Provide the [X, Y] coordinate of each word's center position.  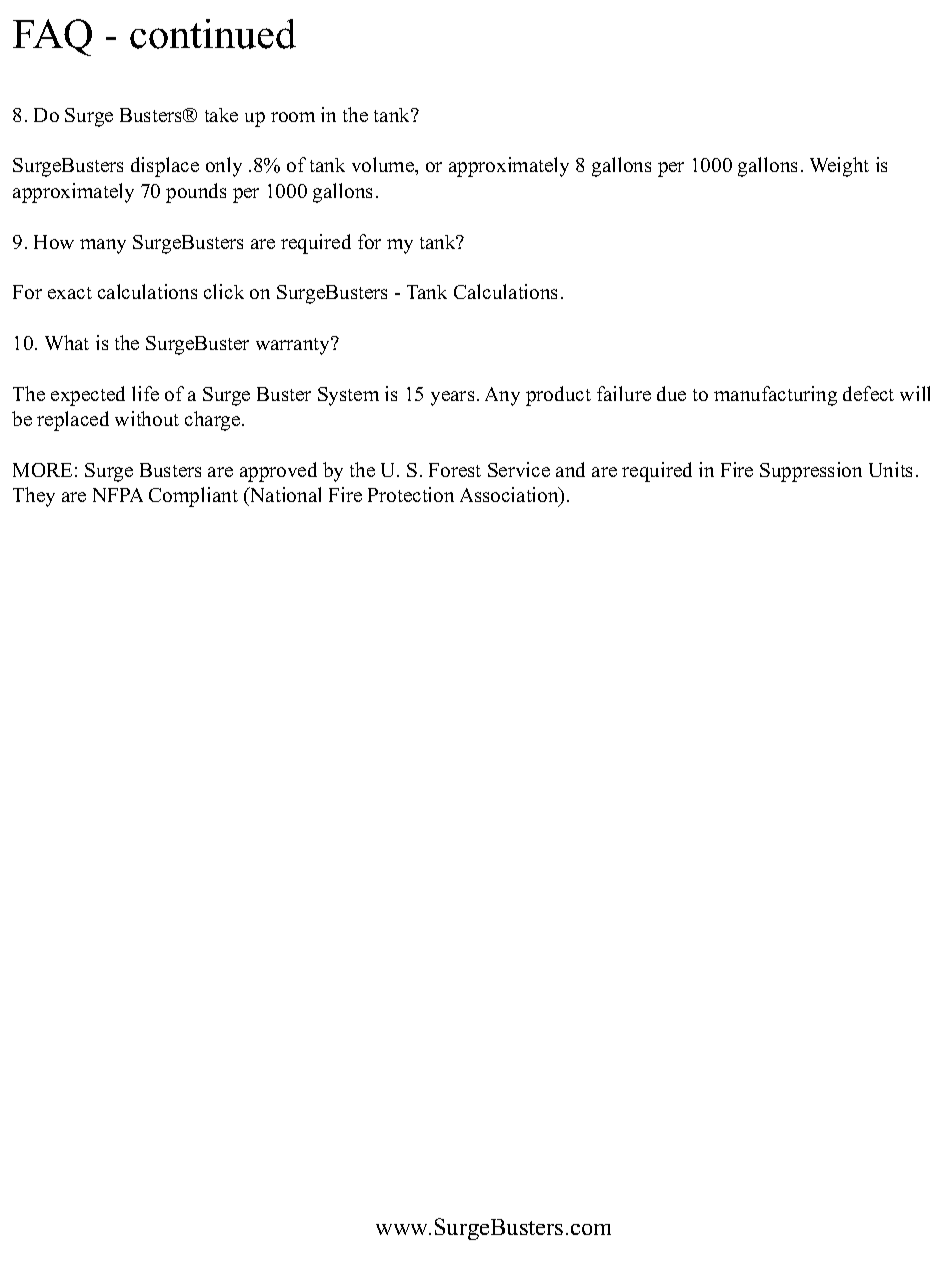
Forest [455, 470]
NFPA [118, 495]
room [293, 117]
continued [213, 34]
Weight [839, 167]
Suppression [811, 472]
